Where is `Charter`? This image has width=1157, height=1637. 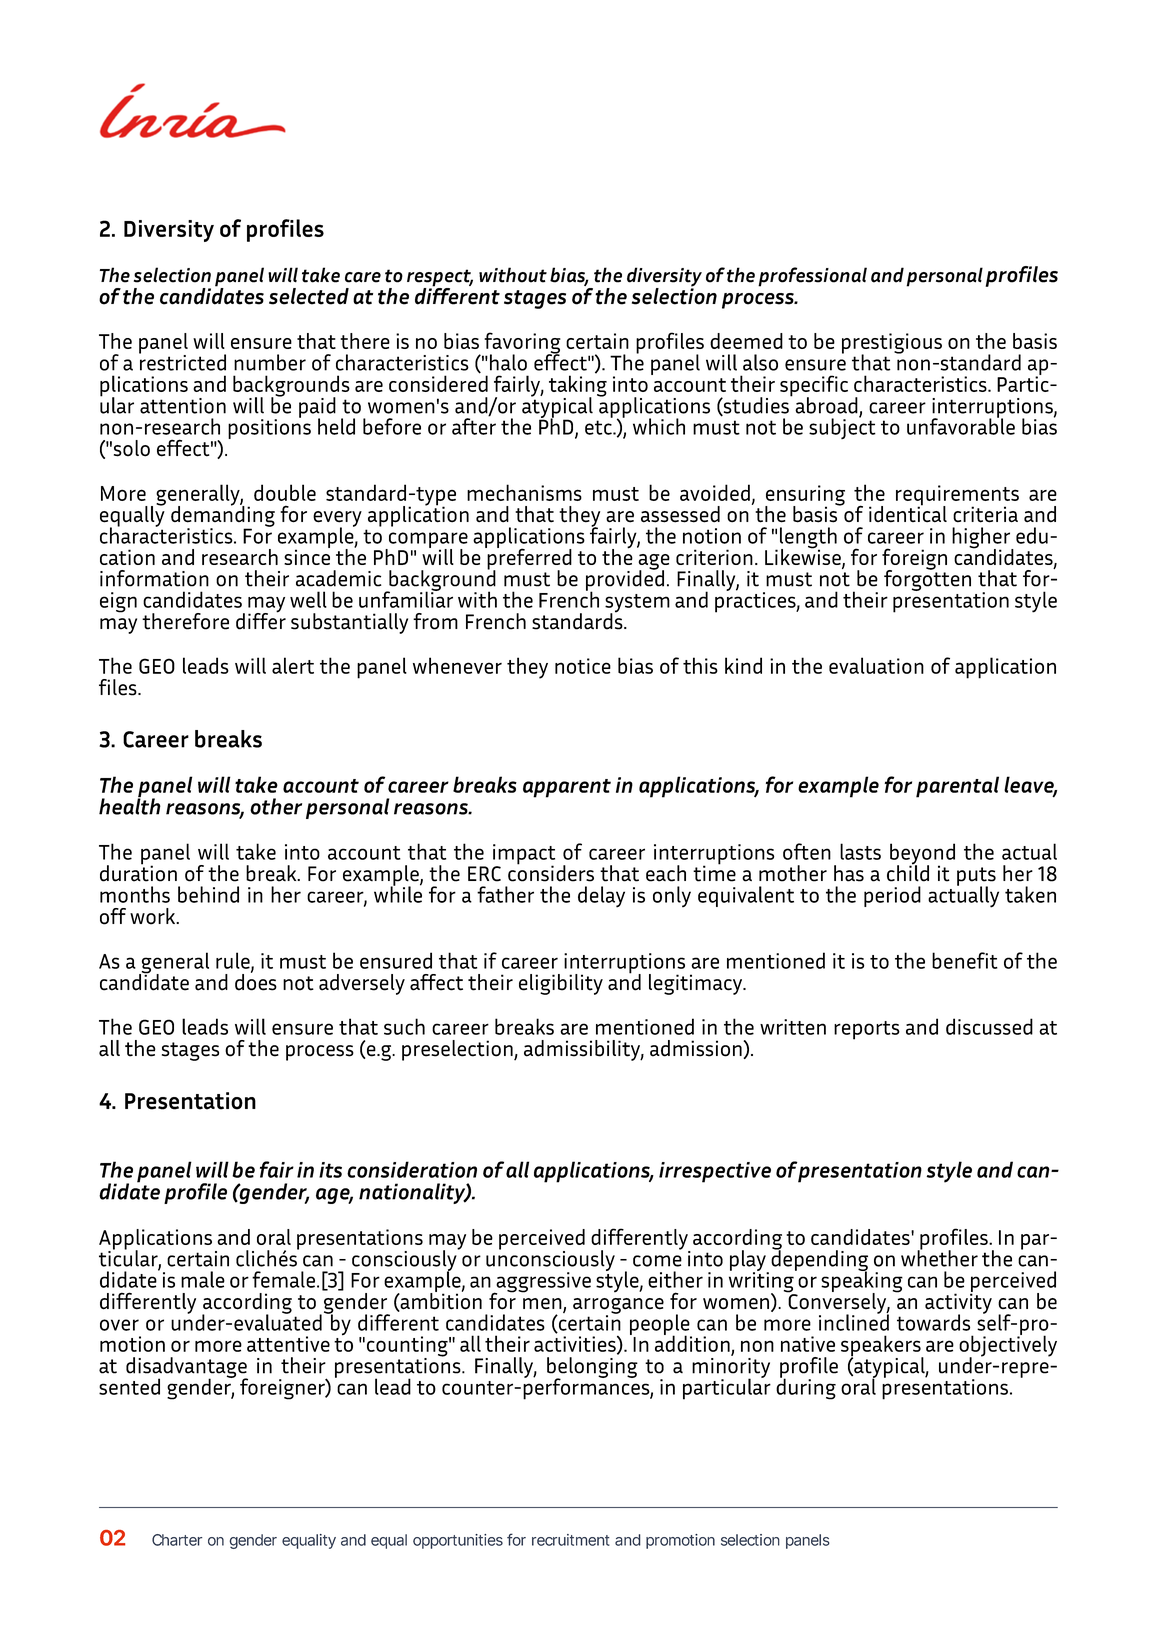
Charter is located at coordinates (177, 1540).
